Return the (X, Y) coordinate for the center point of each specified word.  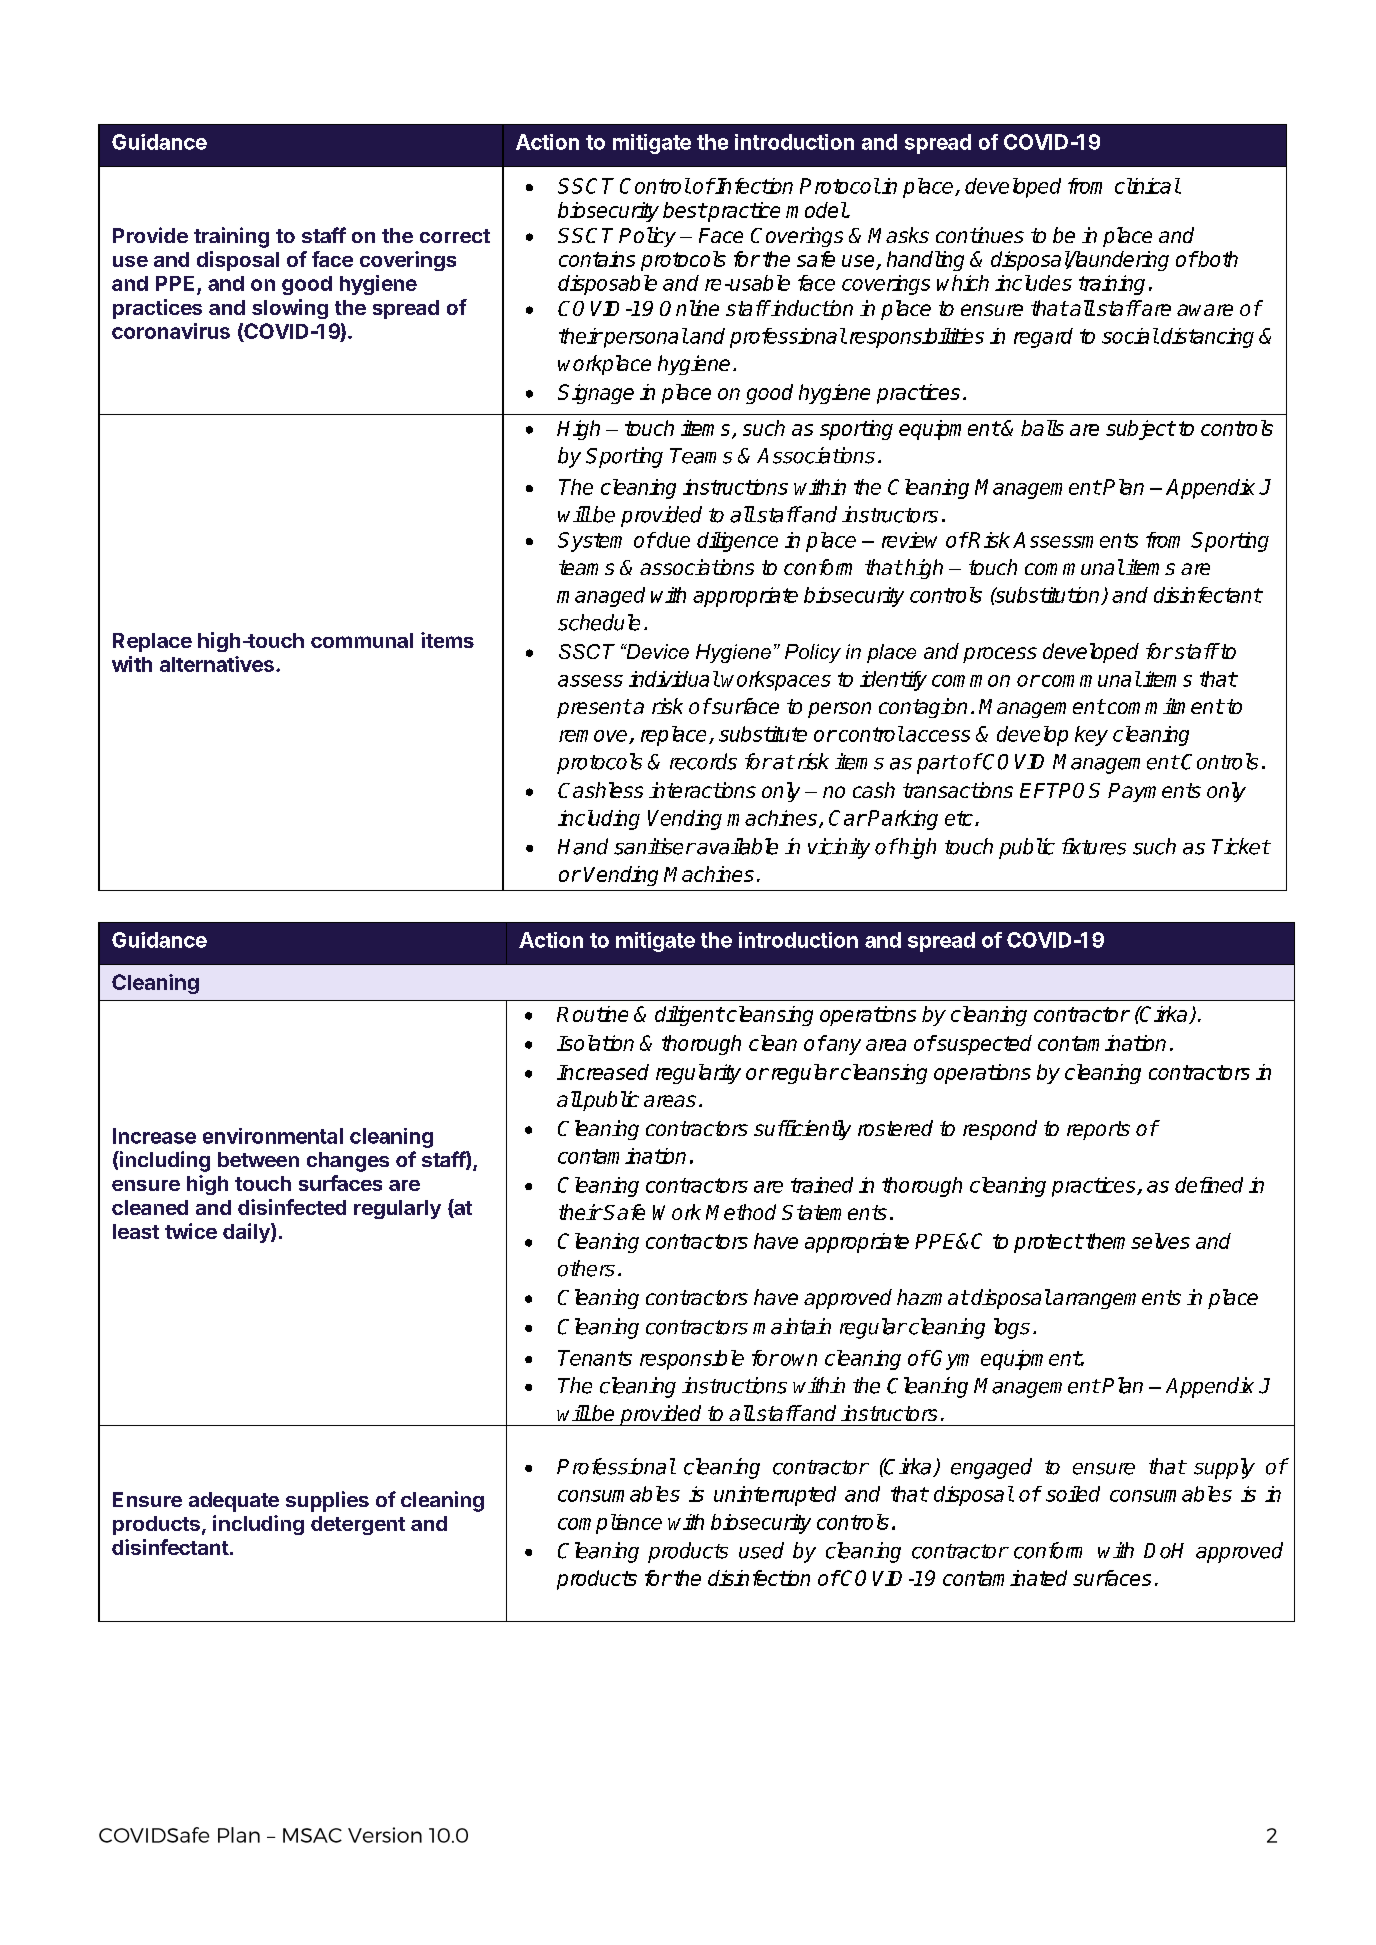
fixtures (1094, 846)
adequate (234, 1502)
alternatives (217, 664)
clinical (1147, 186)
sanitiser (654, 846)
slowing (290, 309)
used (761, 1550)
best (684, 210)
